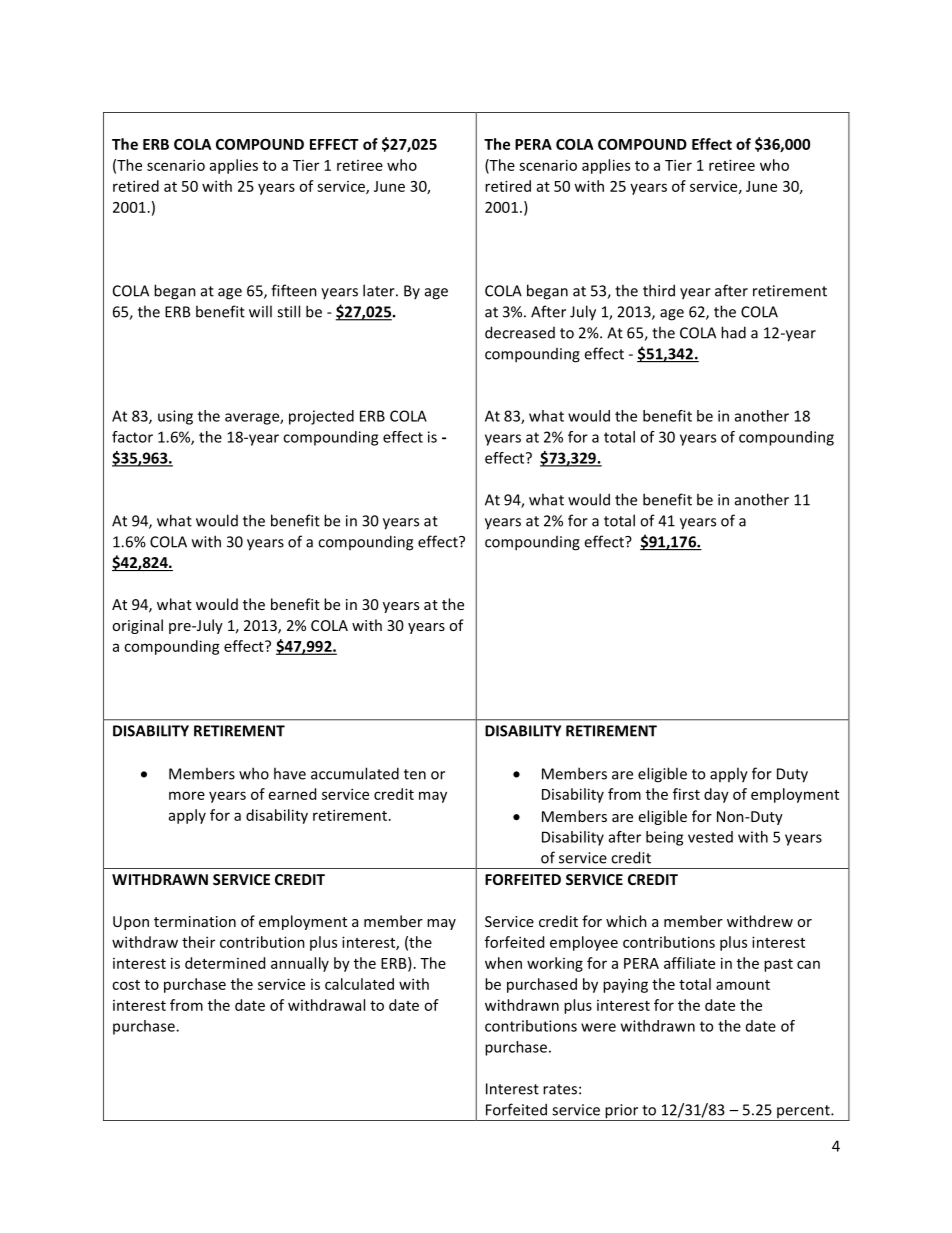 The image size is (952, 1233). Describe the element at coordinates (733, 332) in the screenshot. I see `had` at that location.
